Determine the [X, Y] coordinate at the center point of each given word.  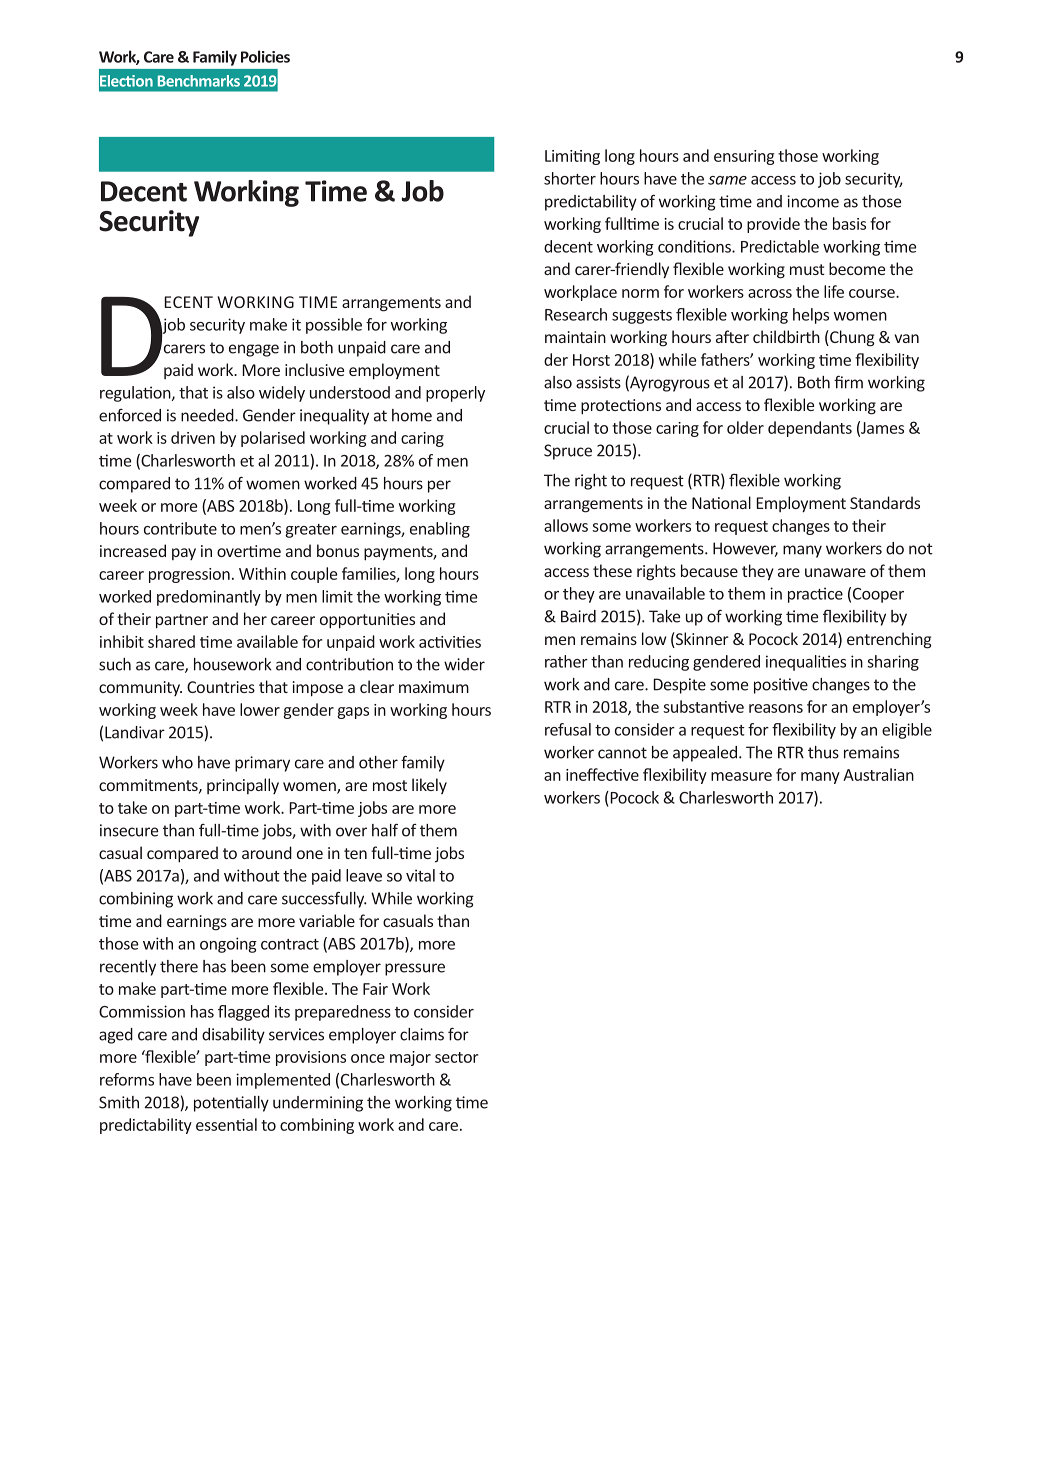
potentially [231, 1104]
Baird [578, 616]
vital [420, 875]
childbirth [786, 336]
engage [254, 350]
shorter [570, 178]
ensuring [744, 157]
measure [741, 776]
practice [815, 595]
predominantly [209, 598]
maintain [575, 337]
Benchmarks [199, 81]
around [267, 852]
